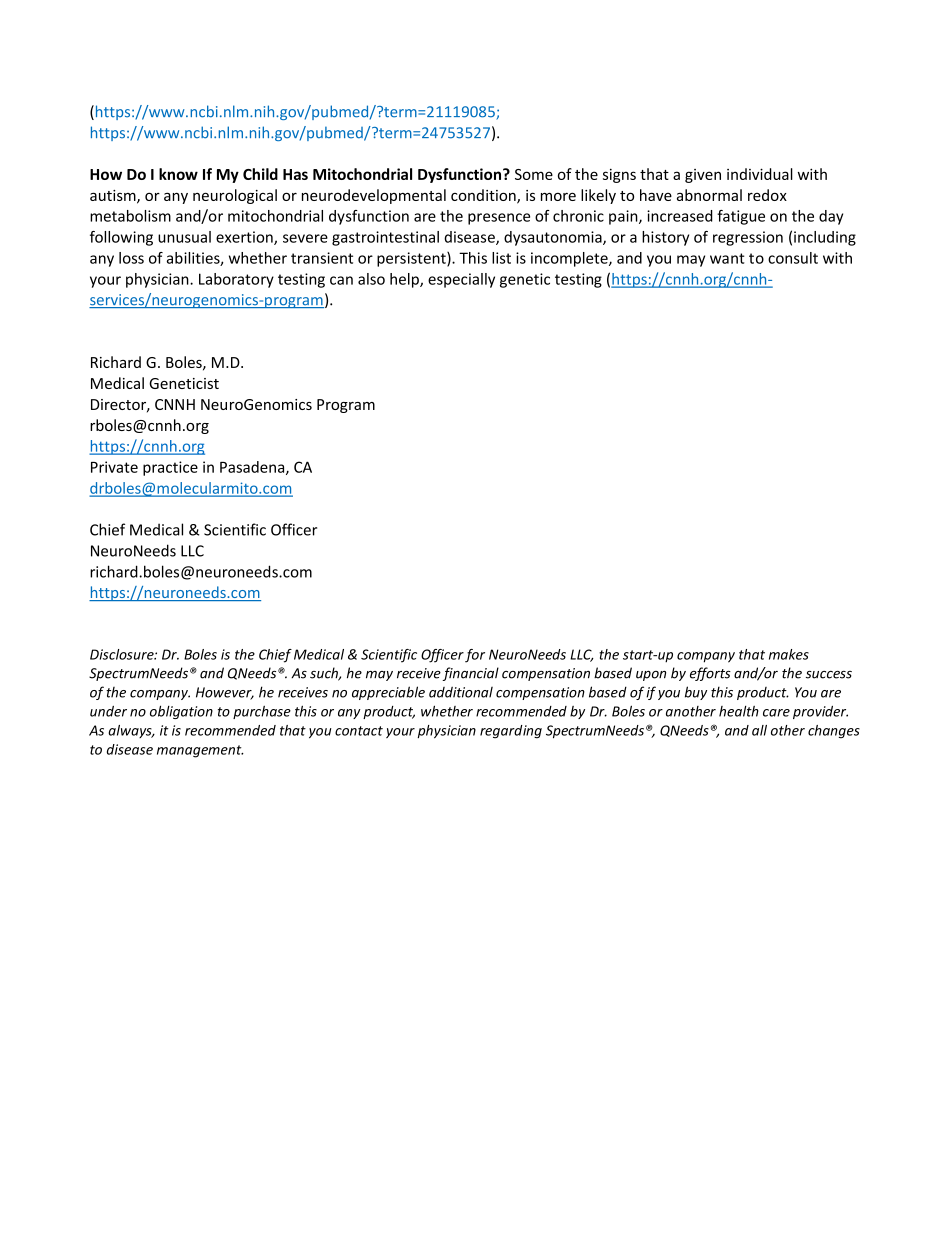  What do you see at coordinates (470, 674) in the document?
I see `financial` at bounding box center [470, 674].
